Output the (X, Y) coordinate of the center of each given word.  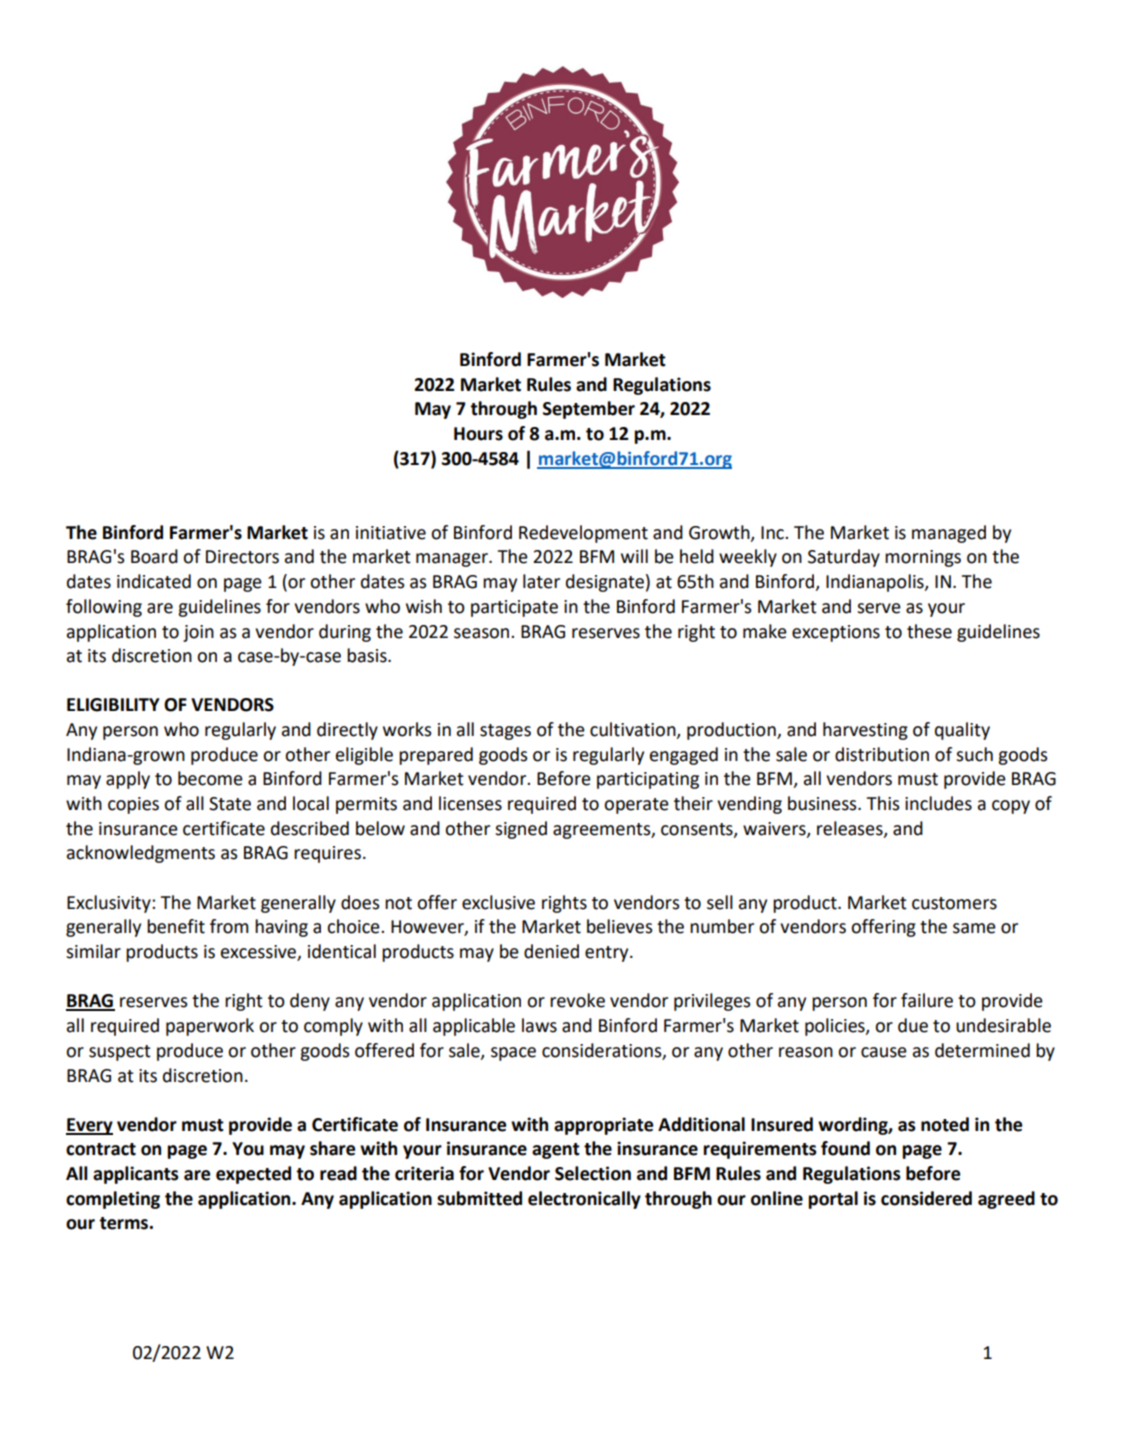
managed (949, 534)
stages (505, 732)
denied (551, 951)
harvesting (865, 731)
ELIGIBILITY (113, 705)
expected (253, 1175)
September (589, 410)
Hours (478, 434)
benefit (176, 926)
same (974, 928)
